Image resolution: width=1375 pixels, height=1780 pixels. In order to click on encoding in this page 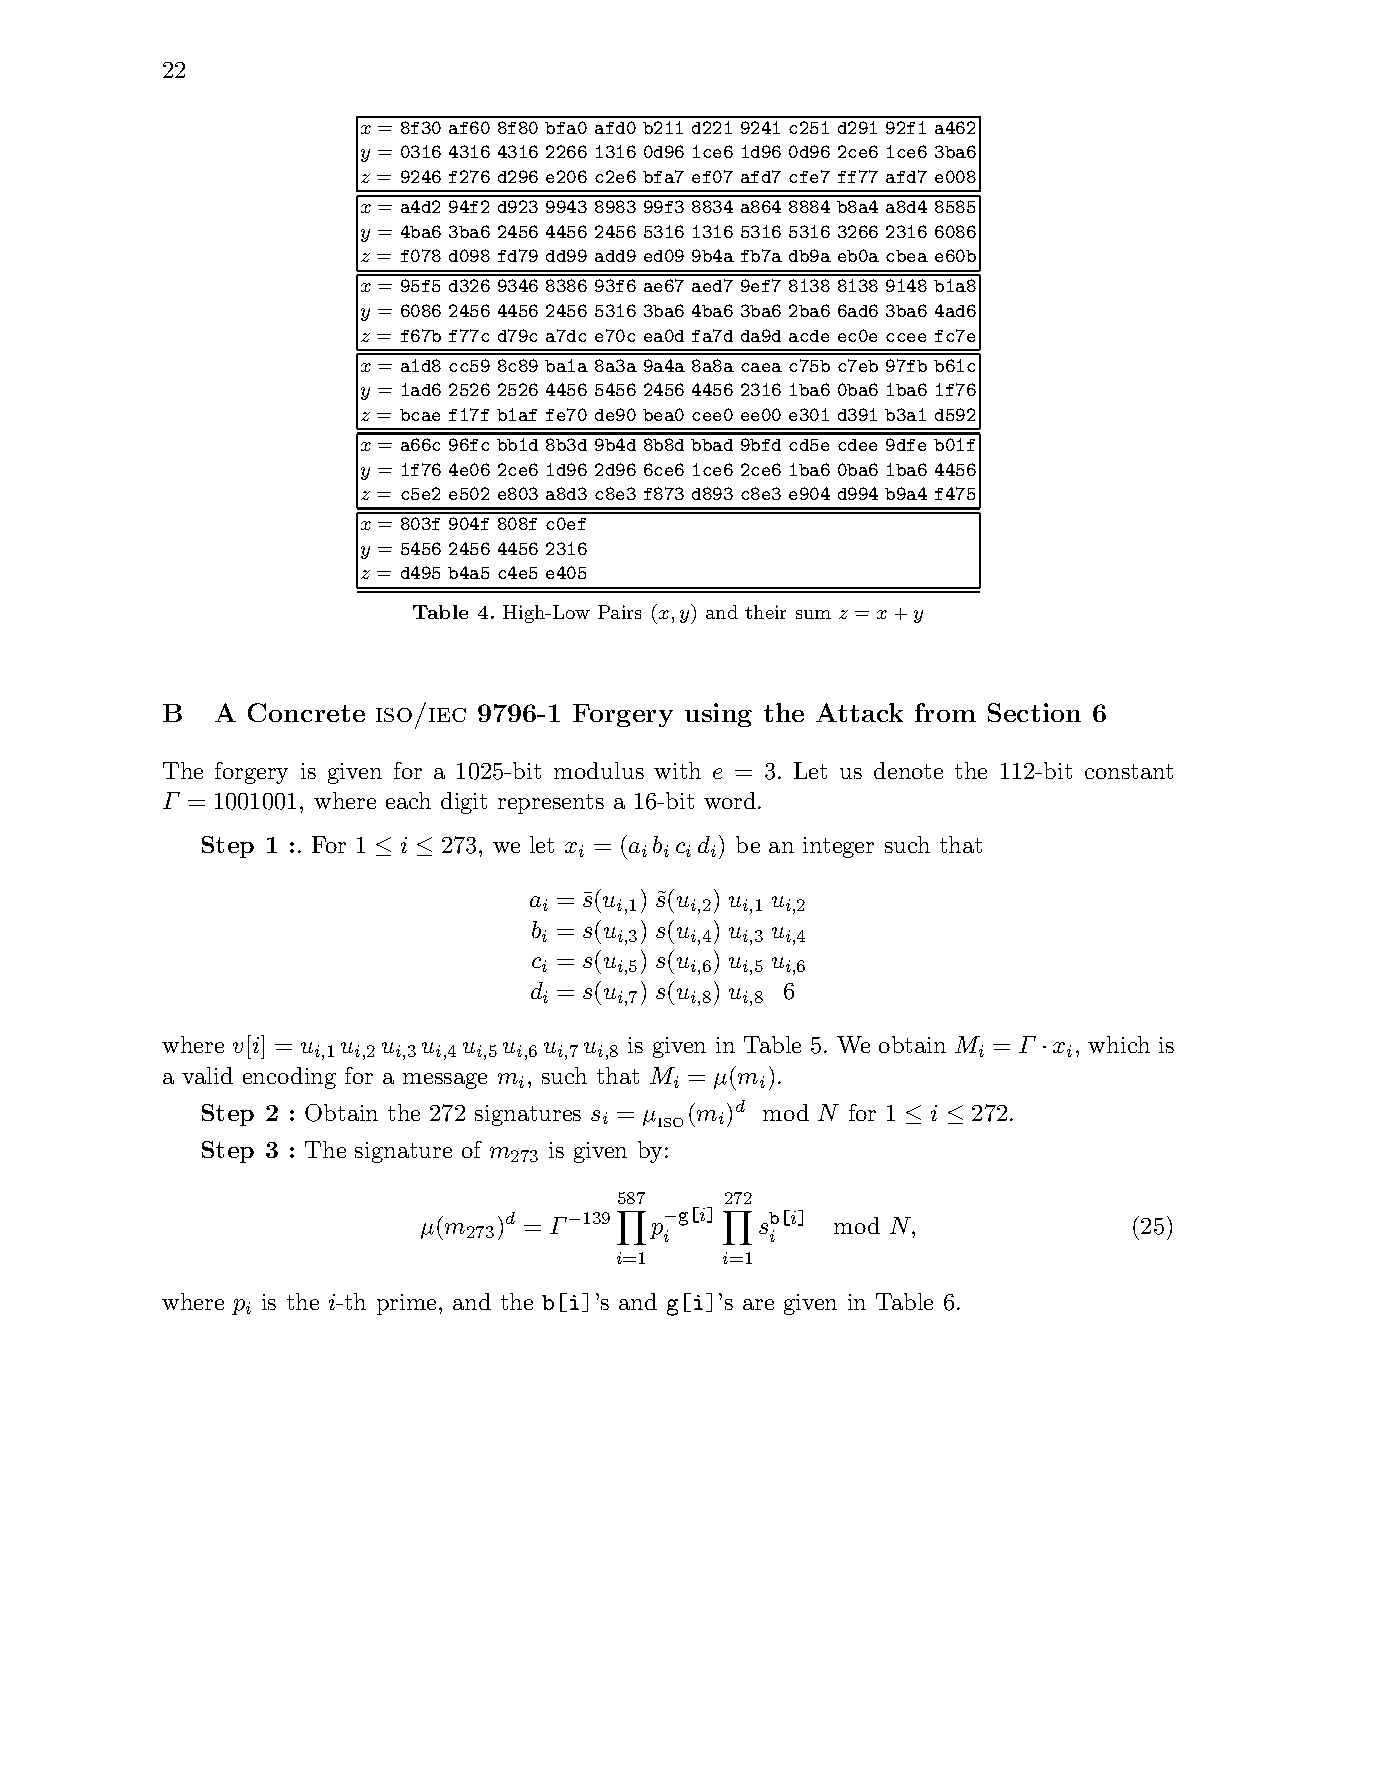, I will do `click(289, 1078)`.
